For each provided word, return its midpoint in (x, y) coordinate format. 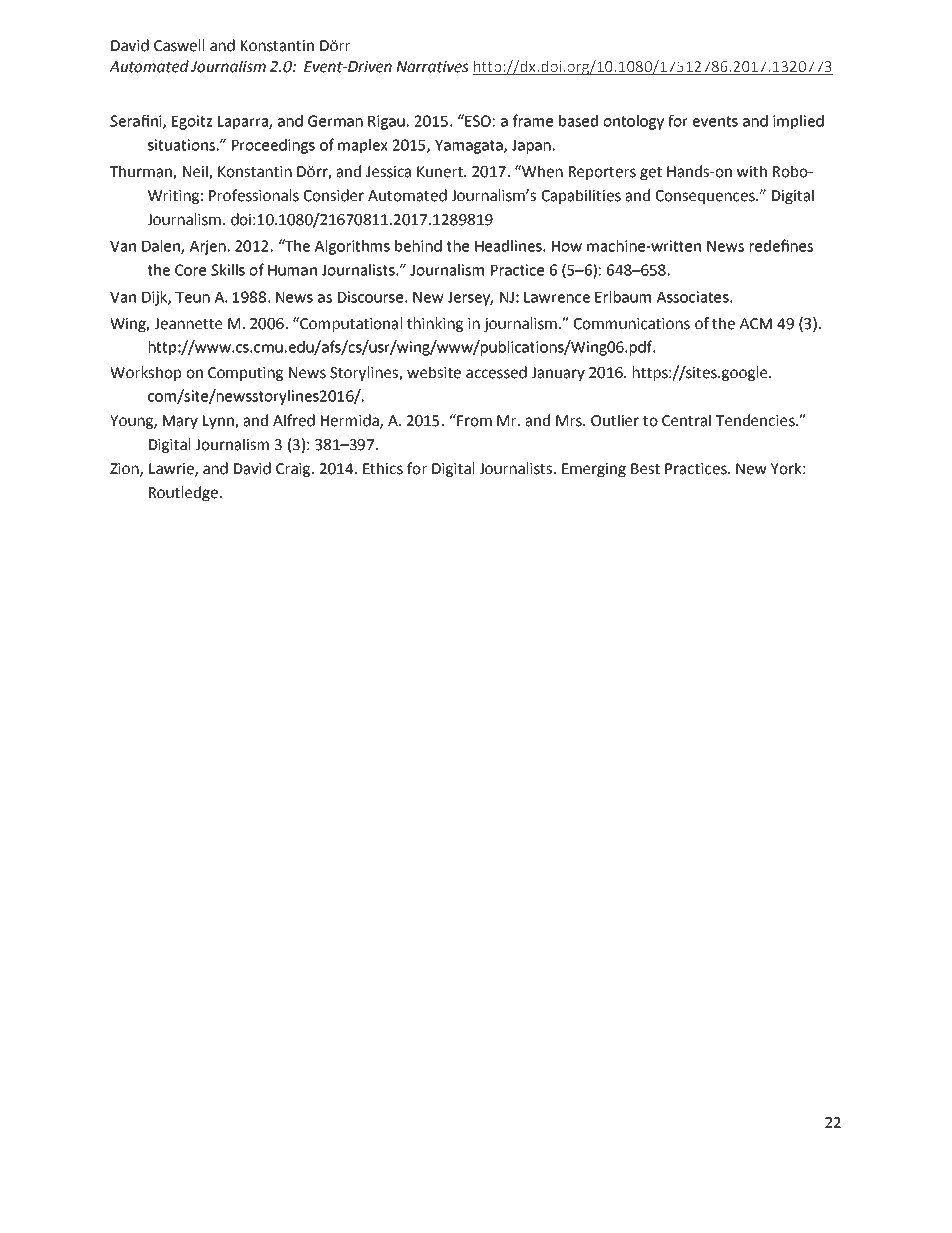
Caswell (179, 45)
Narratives (432, 67)
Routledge (183, 493)
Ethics (383, 468)
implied (798, 122)
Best (645, 469)
